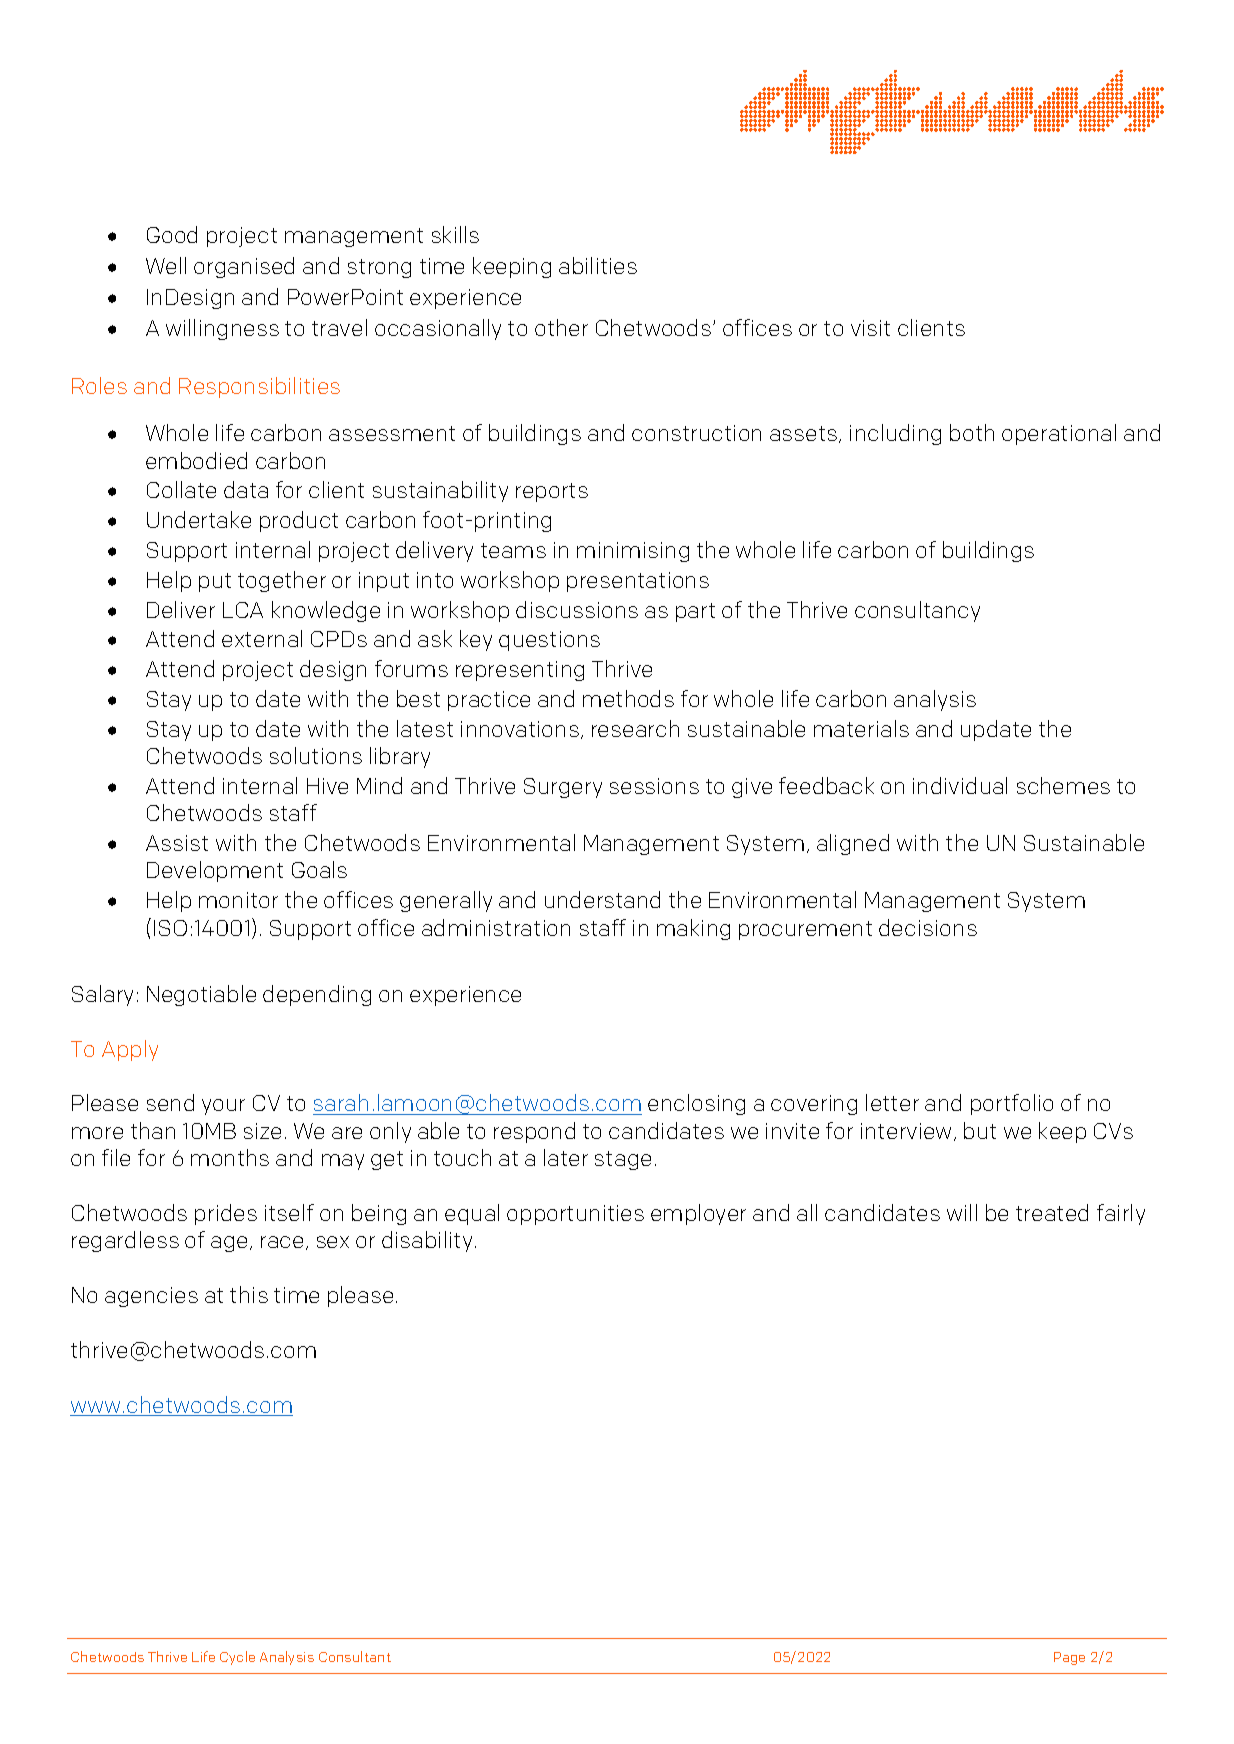 The height and width of the document is (1744, 1234). What do you see at coordinates (1012, 1104) in the document?
I see `portfolio` at bounding box center [1012, 1104].
